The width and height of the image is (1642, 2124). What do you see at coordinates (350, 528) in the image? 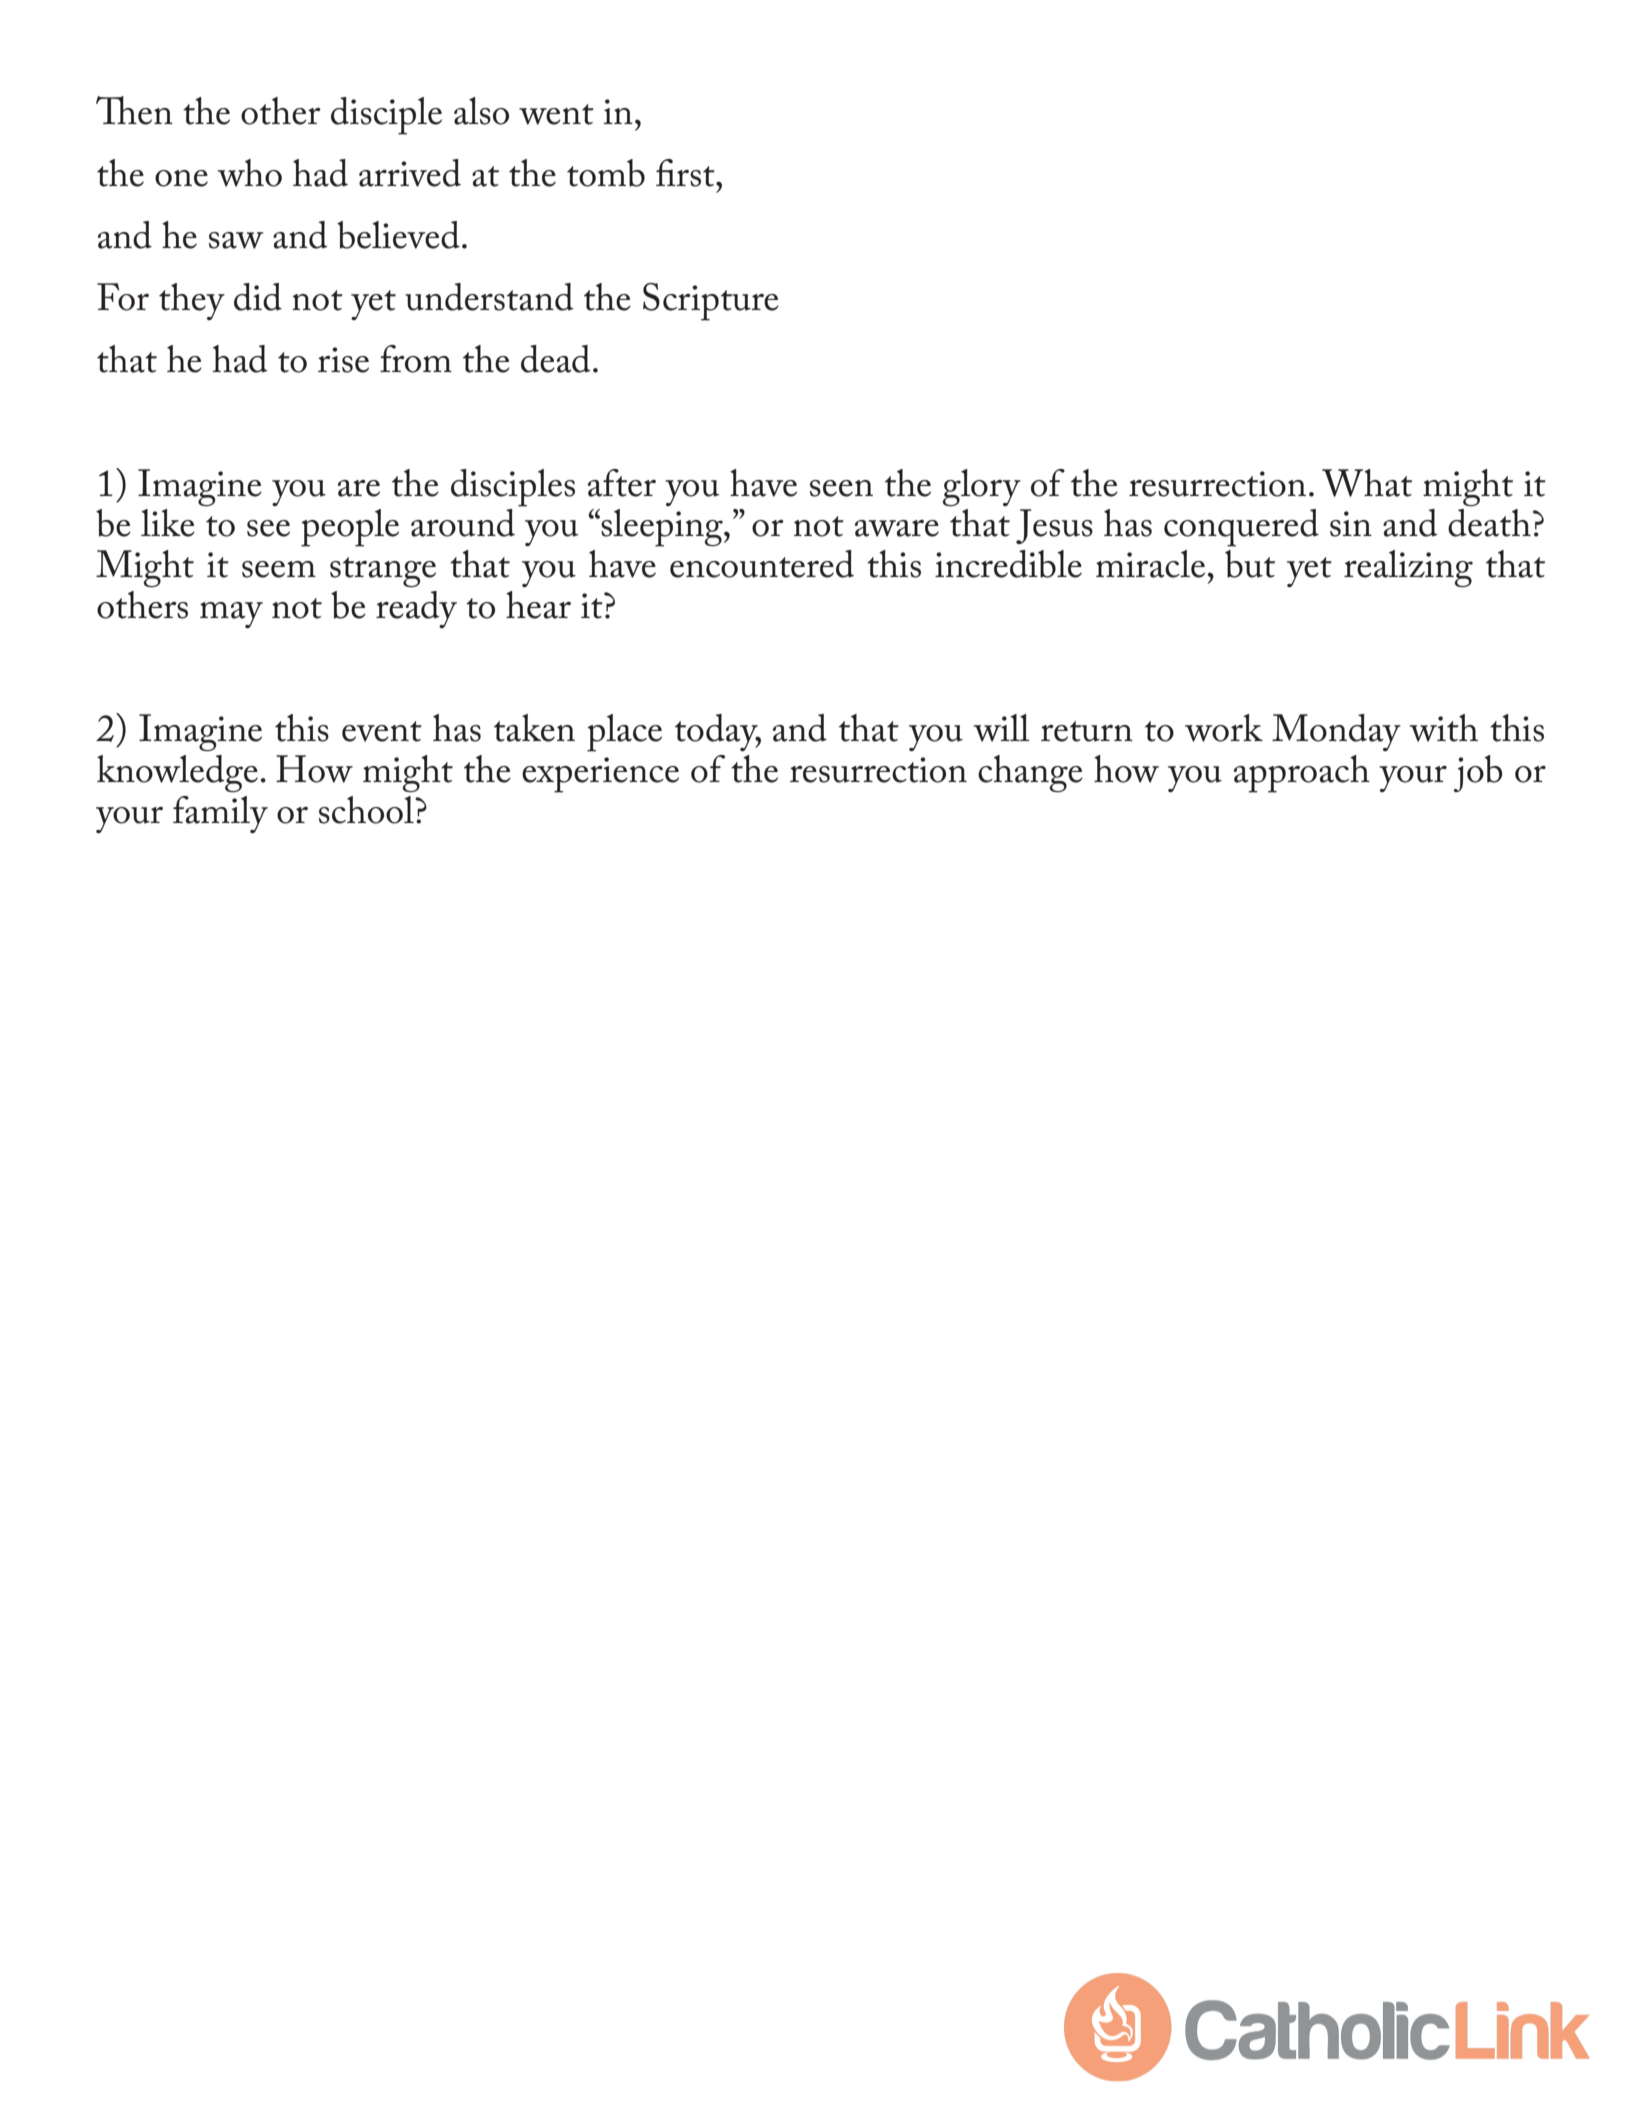
I see `people` at bounding box center [350, 528].
